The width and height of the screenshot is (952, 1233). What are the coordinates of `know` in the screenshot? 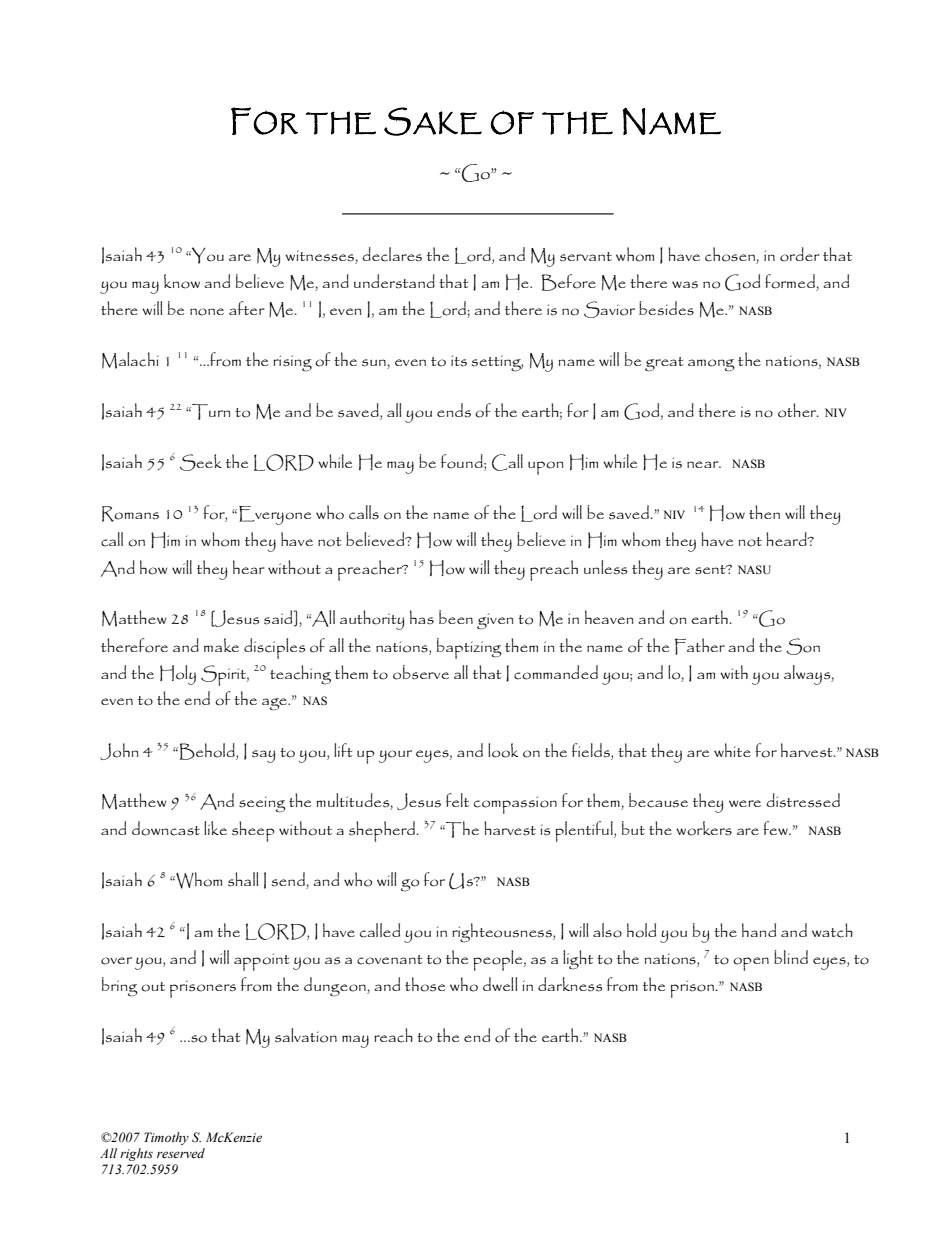 It's located at (182, 281).
